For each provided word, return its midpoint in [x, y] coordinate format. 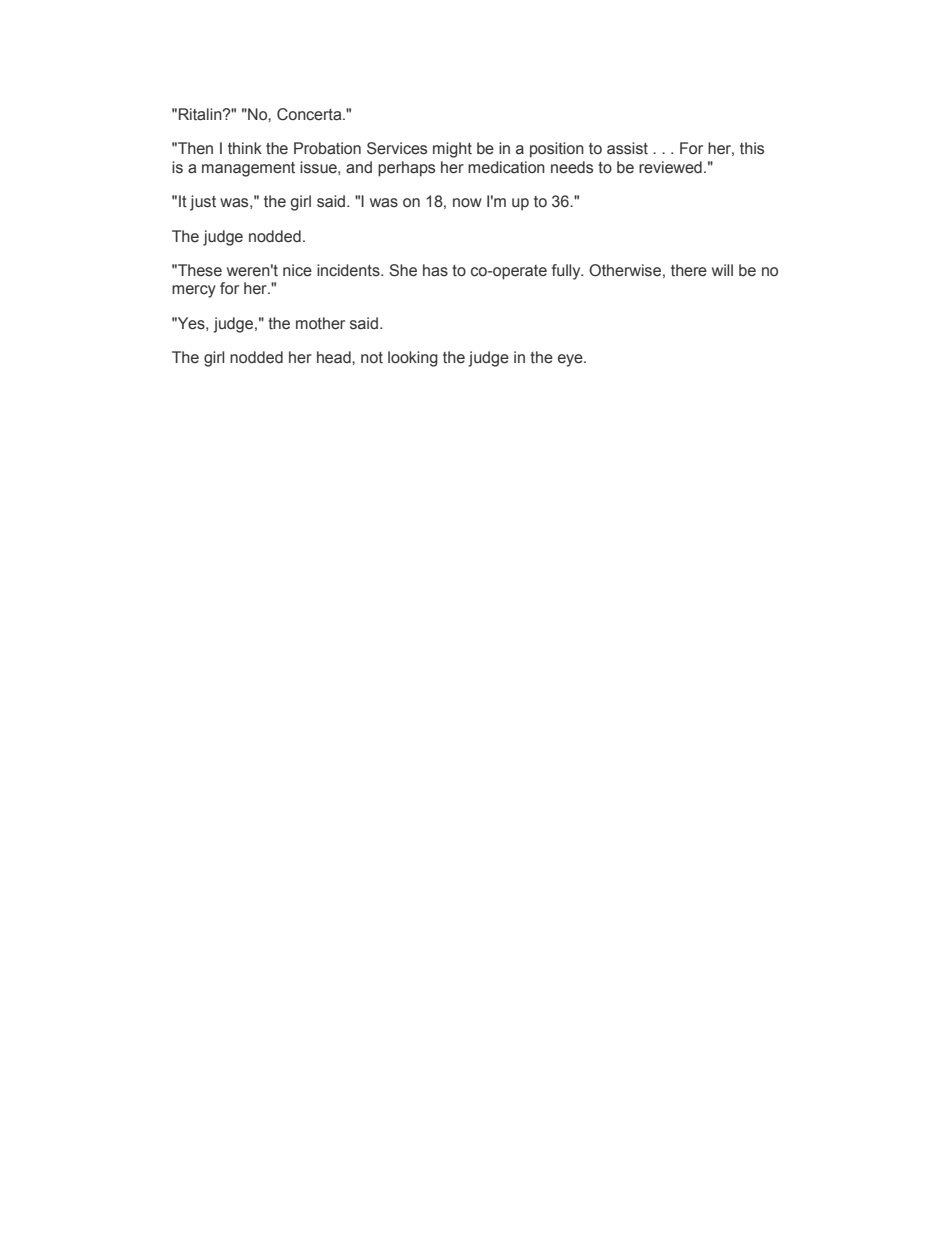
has [435, 270]
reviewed [670, 167]
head [335, 357]
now [467, 203]
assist [627, 148]
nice [297, 270]
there [689, 270]
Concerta [310, 114]
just [203, 203]
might [452, 150]
